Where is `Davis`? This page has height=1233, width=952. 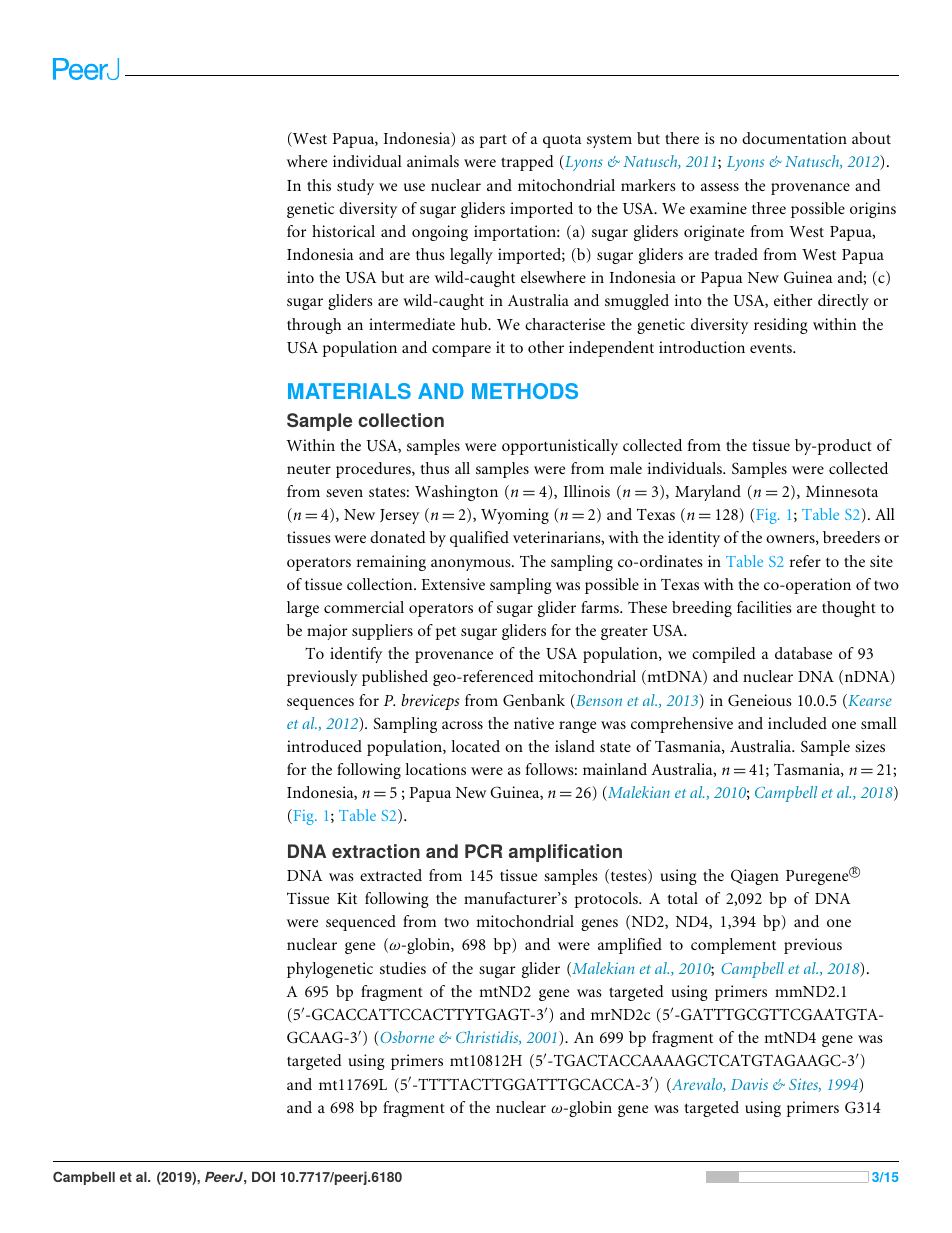
Davis is located at coordinates (749, 1084).
